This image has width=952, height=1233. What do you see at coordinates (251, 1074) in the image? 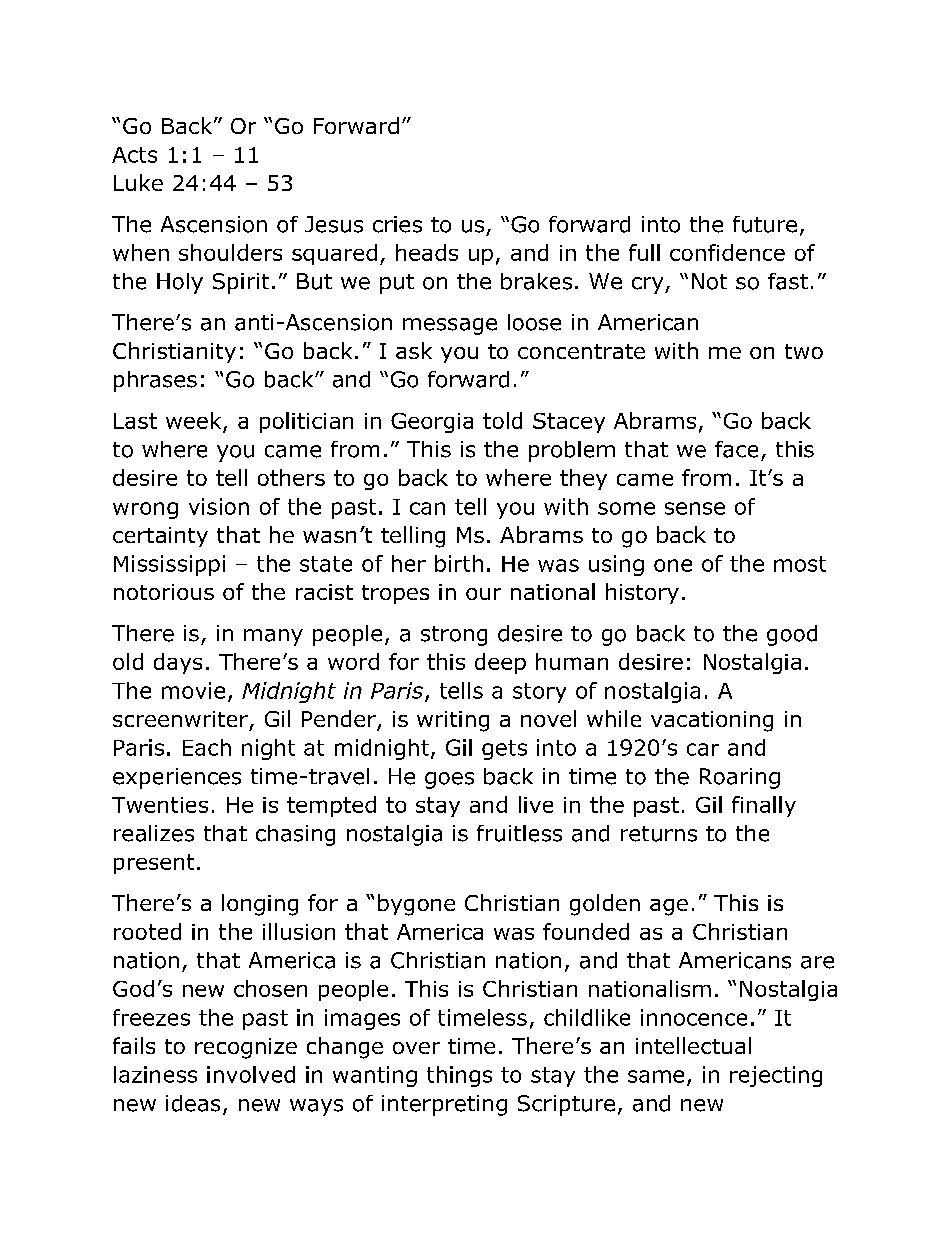
I see `involved` at bounding box center [251, 1074].
